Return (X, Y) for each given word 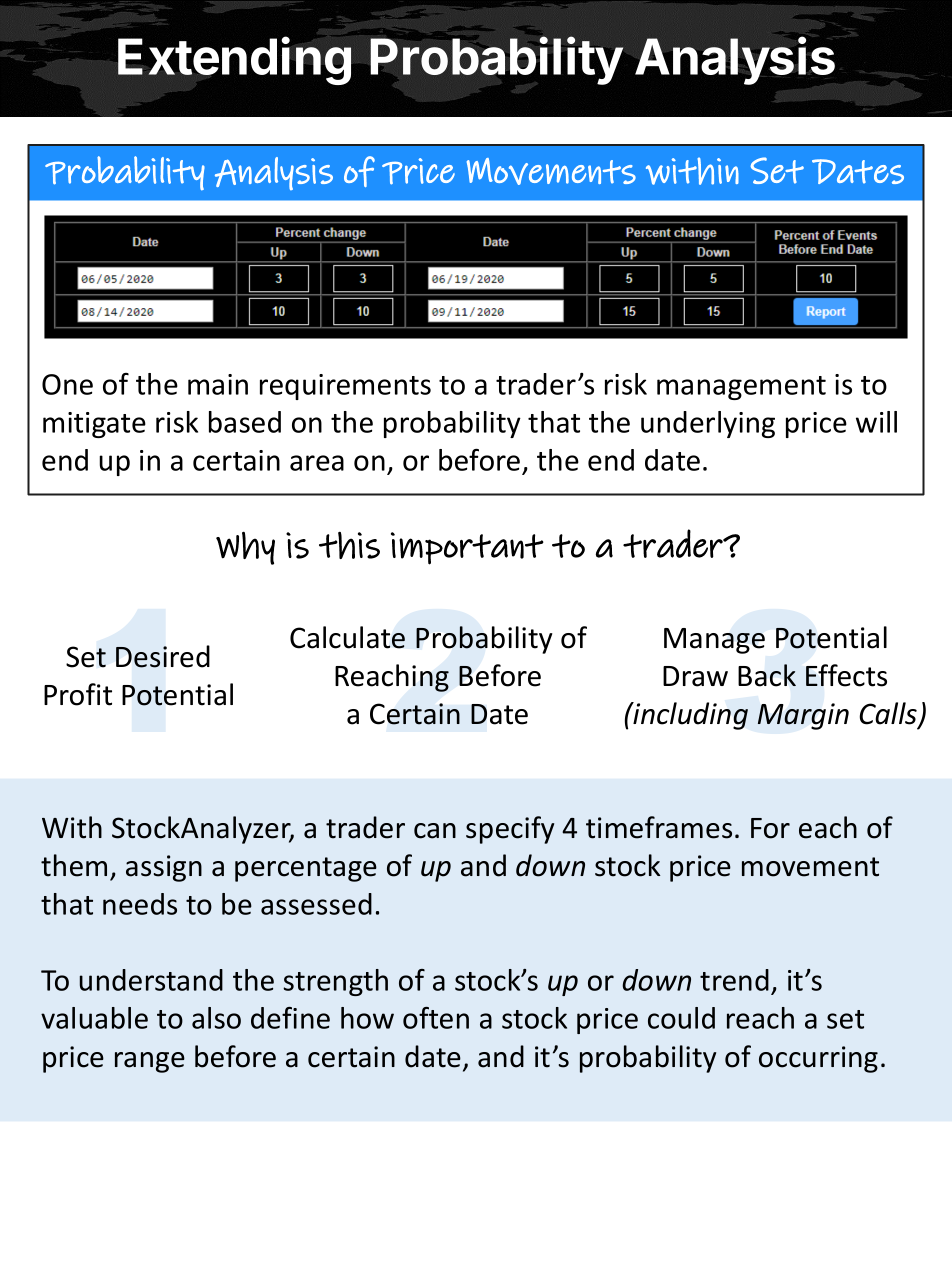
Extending (234, 61)
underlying (708, 424)
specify (510, 830)
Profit (78, 694)
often (436, 1018)
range (150, 1062)
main (218, 384)
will (876, 422)
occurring (818, 1059)
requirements (345, 387)
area (317, 463)
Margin (803, 716)
